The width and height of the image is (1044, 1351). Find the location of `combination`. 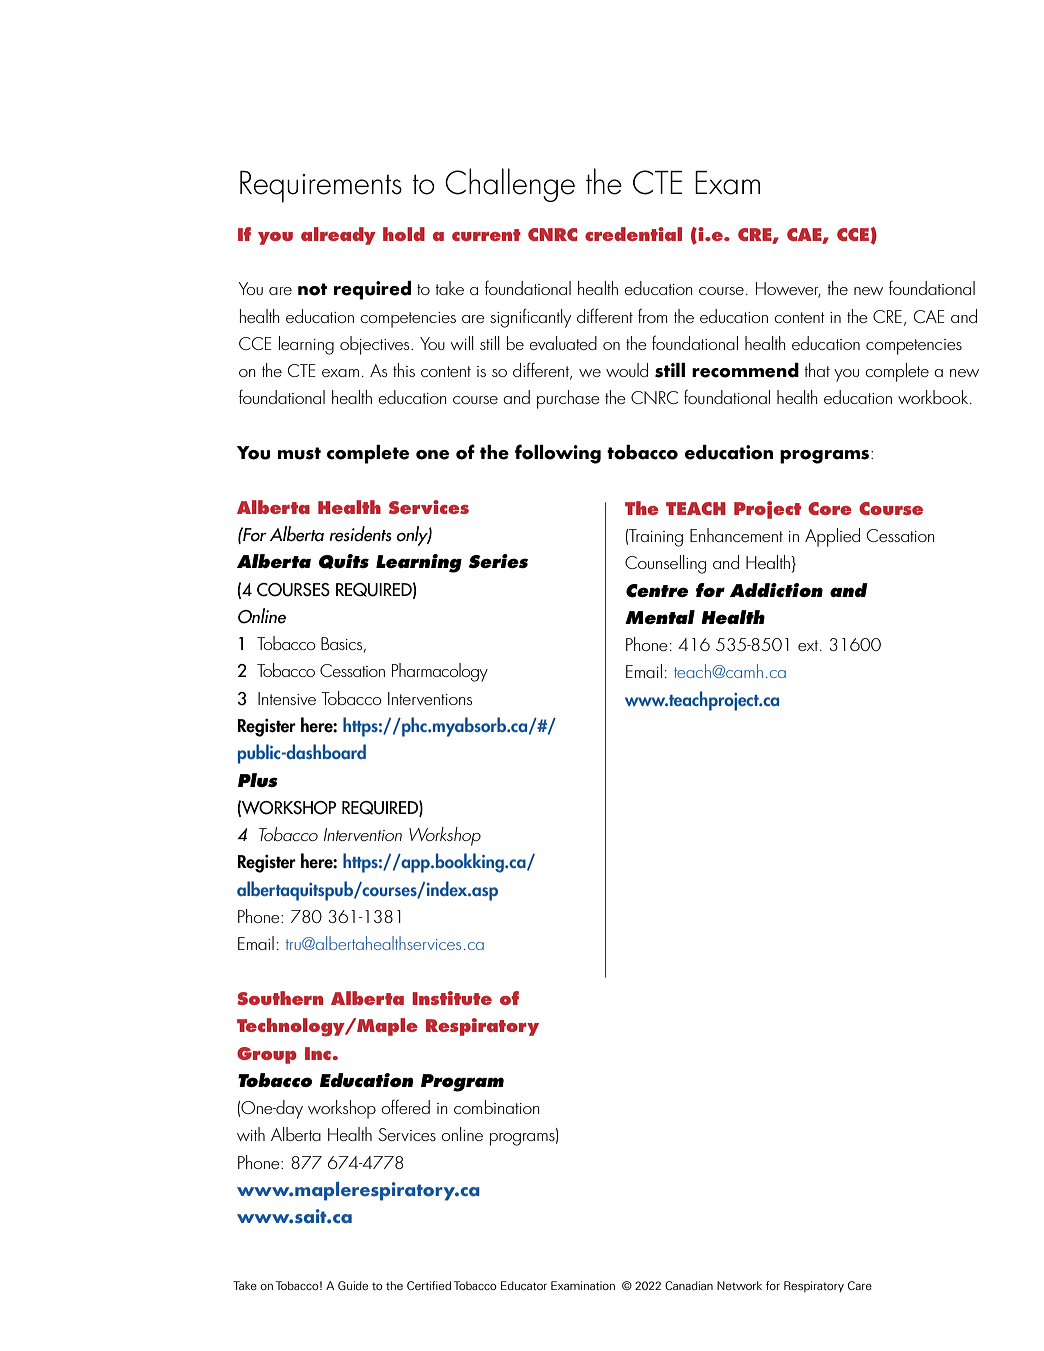

combination is located at coordinates (496, 1107).
